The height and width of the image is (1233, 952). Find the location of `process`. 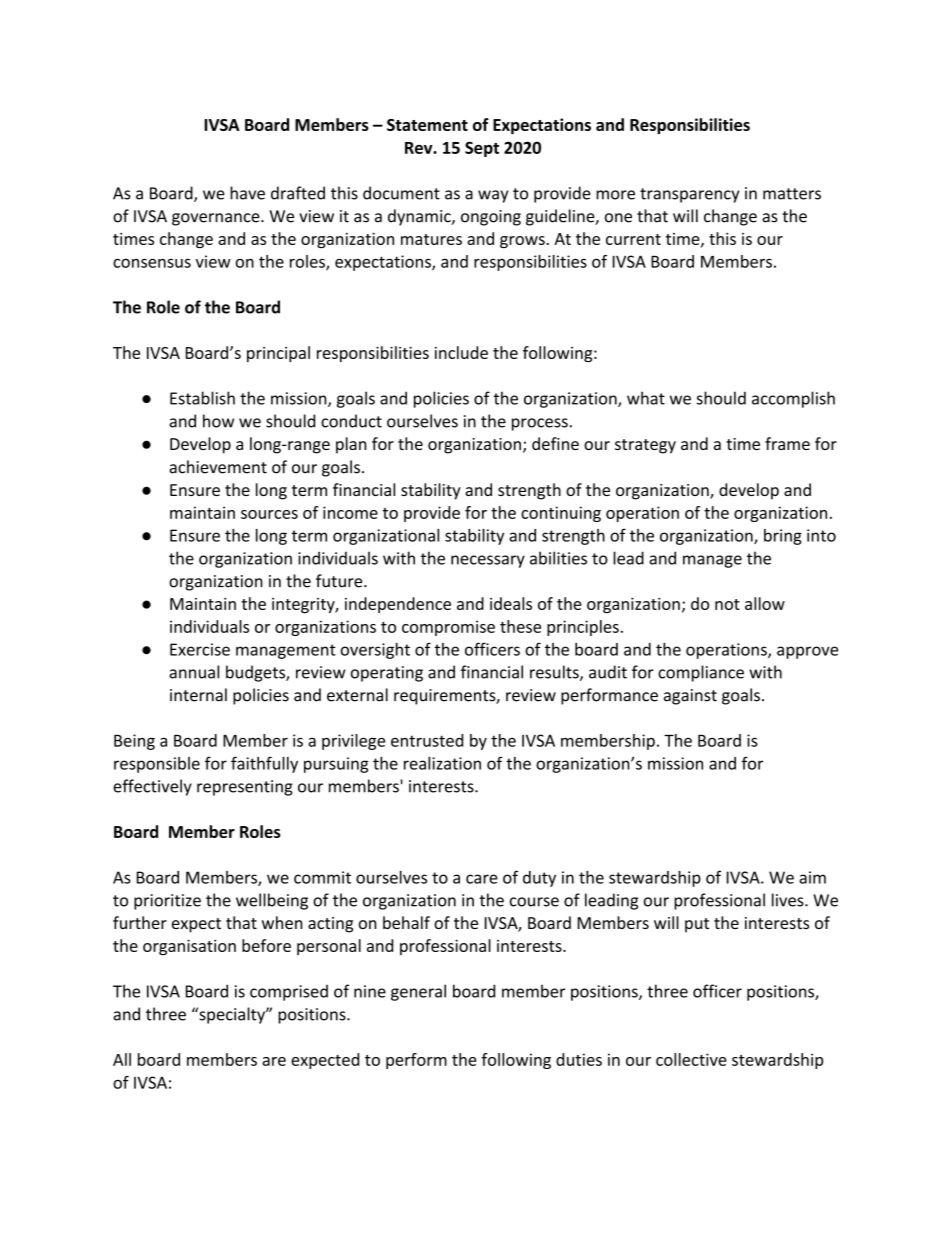

process is located at coordinates (540, 424).
